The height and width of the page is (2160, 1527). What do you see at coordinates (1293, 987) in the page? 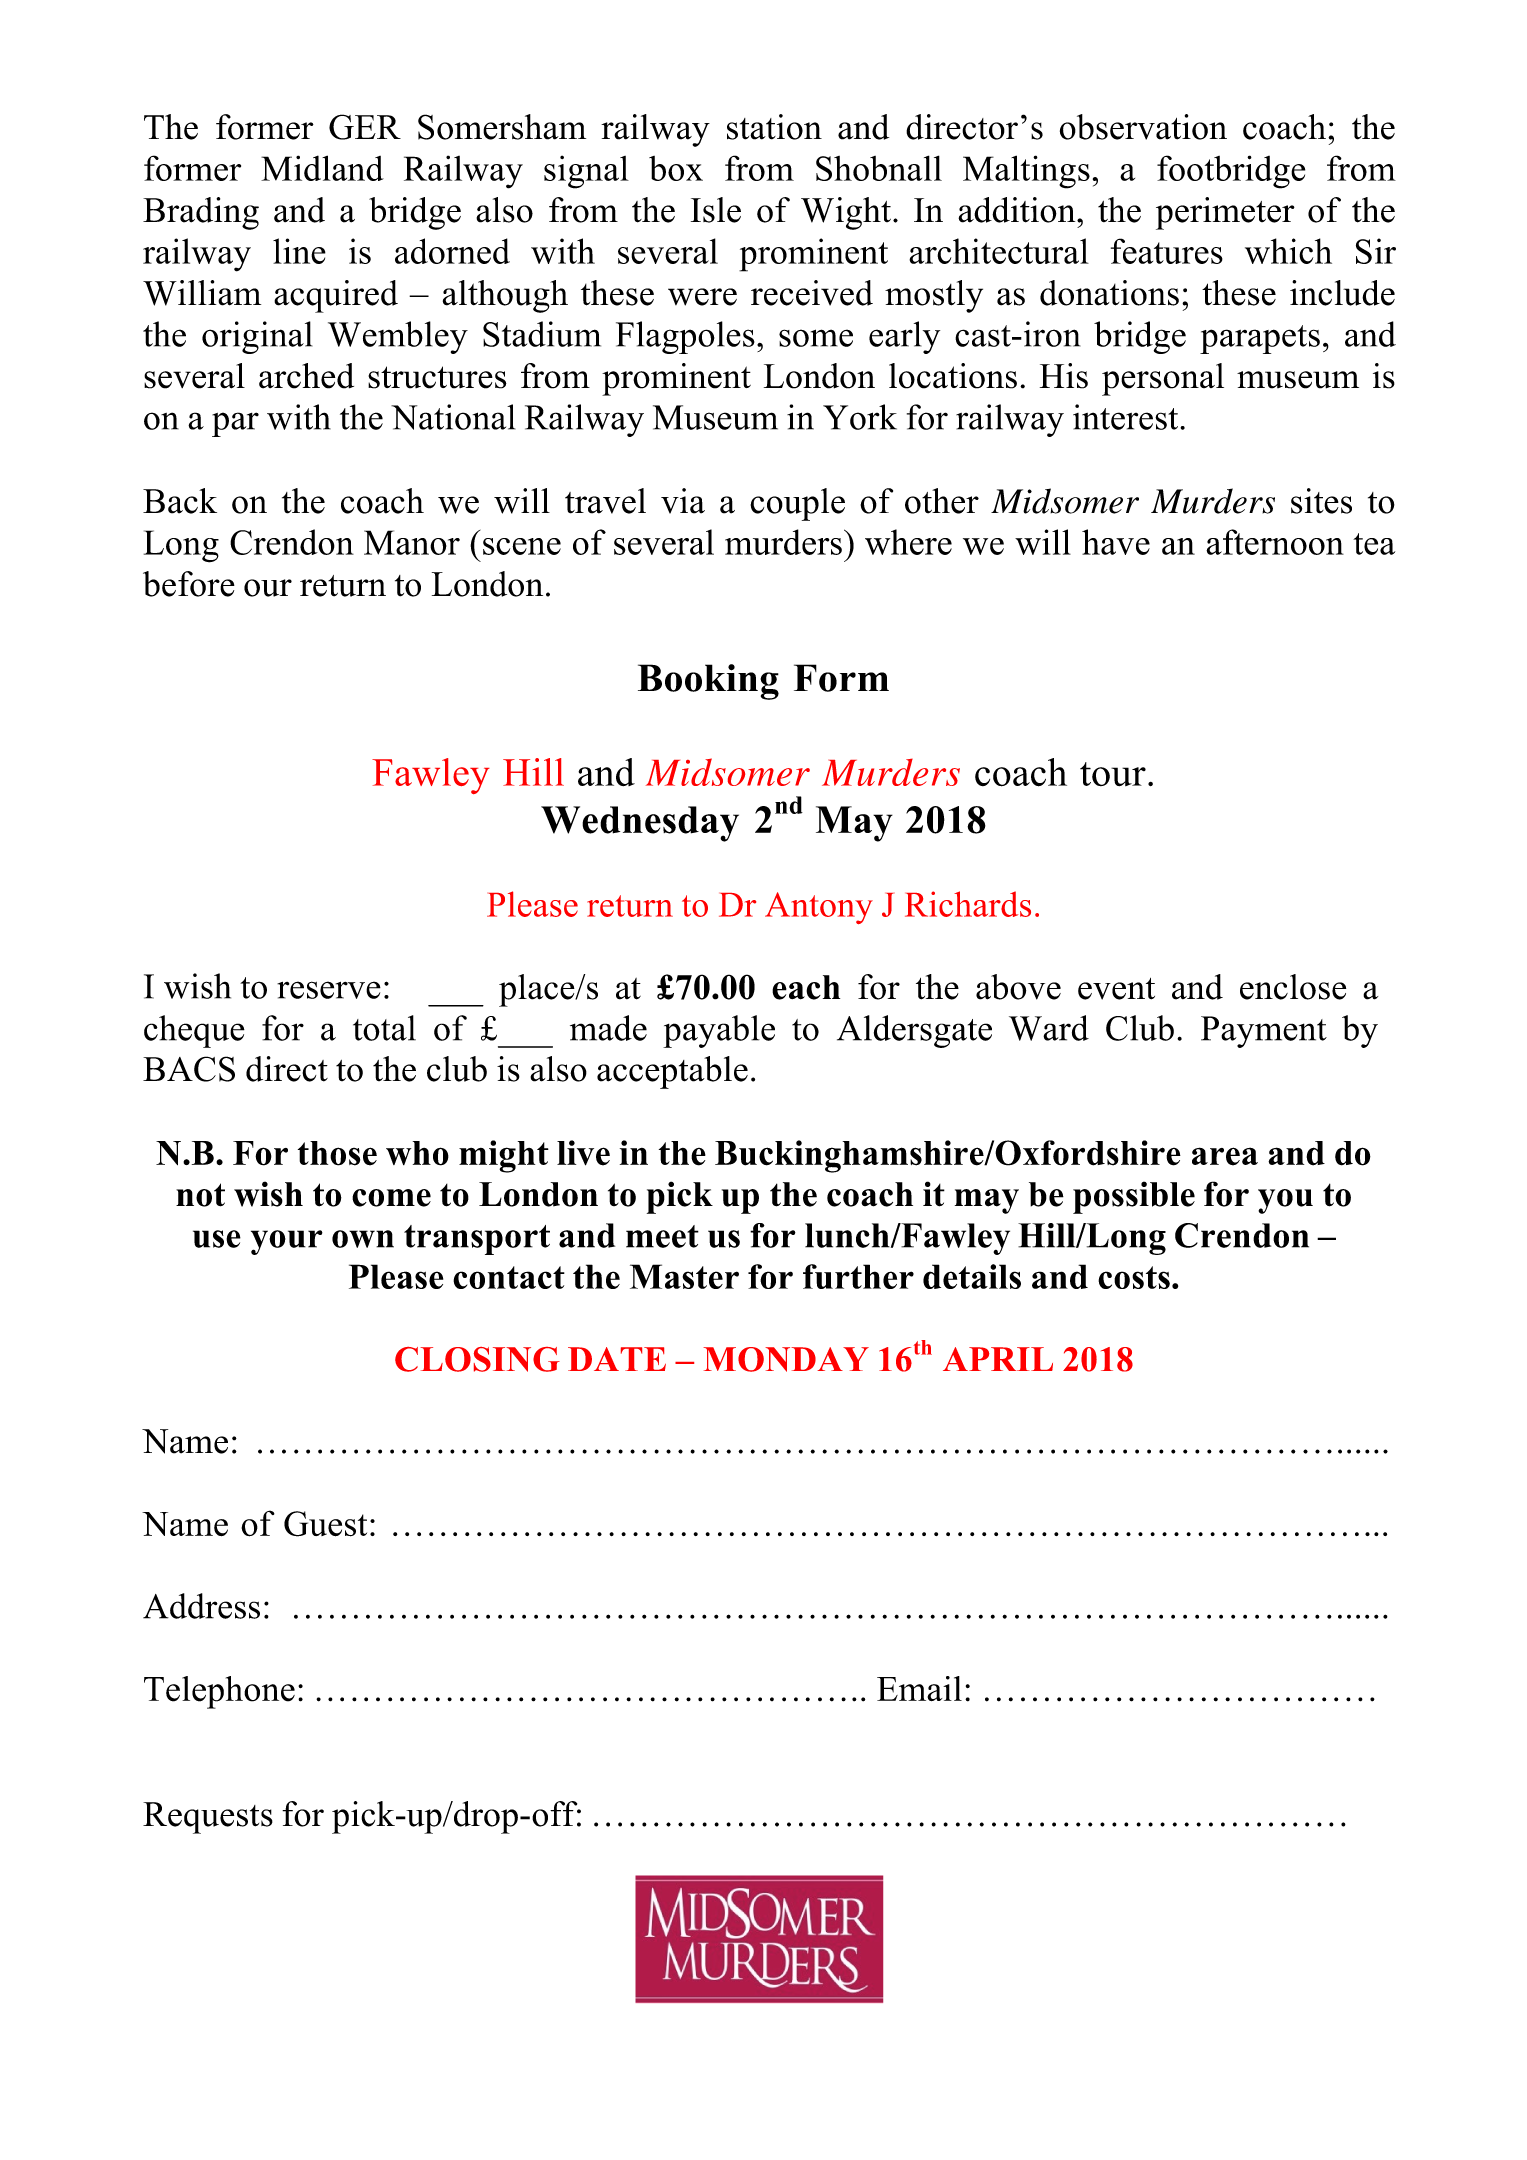
I see `enclose` at bounding box center [1293, 987].
